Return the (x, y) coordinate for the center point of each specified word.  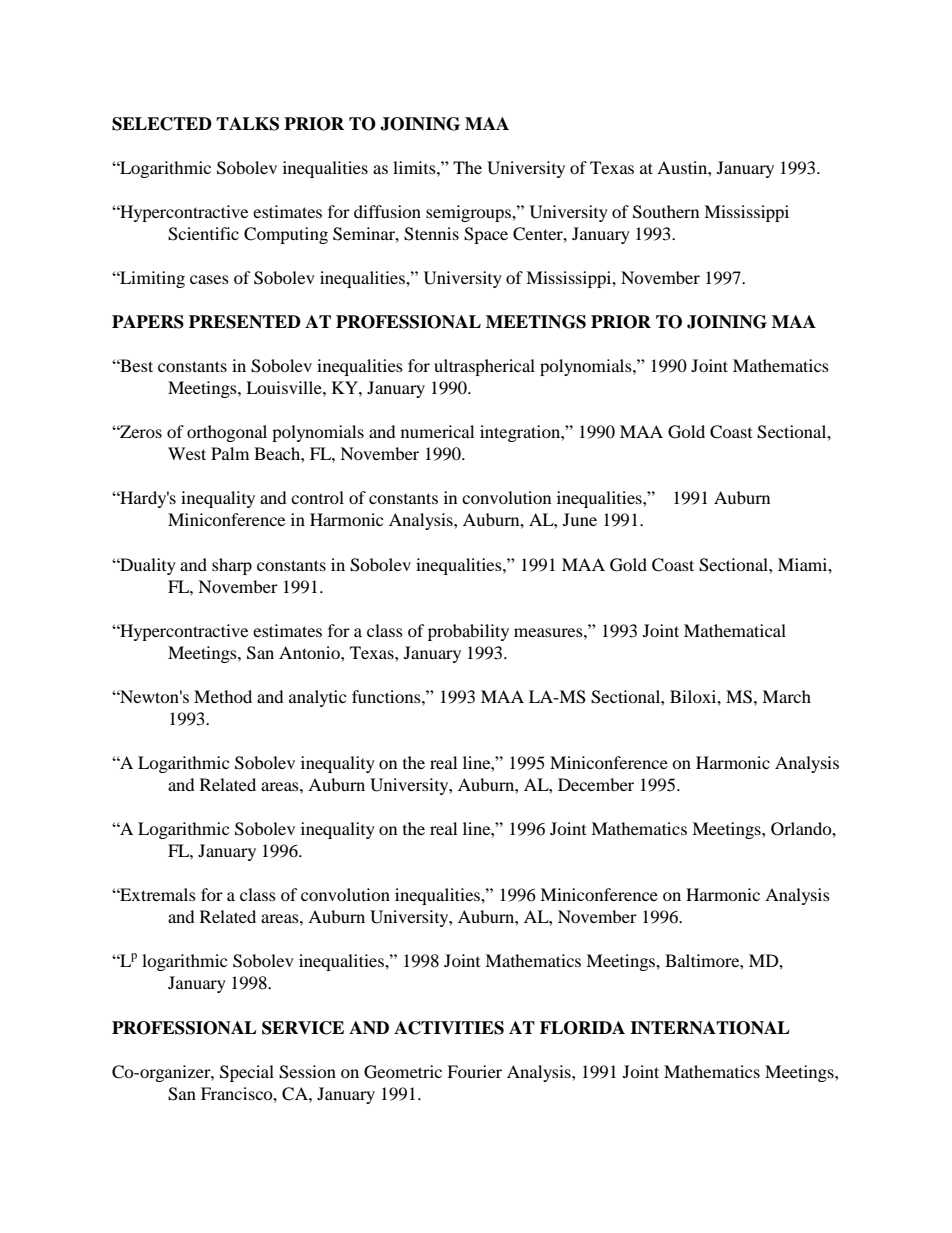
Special (247, 1073)
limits (415, 167)
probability (468, 632)
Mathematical (735, 630)
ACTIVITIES (449, 1028)
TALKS (247, 124)
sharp (232, 566)
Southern (666, 212)
